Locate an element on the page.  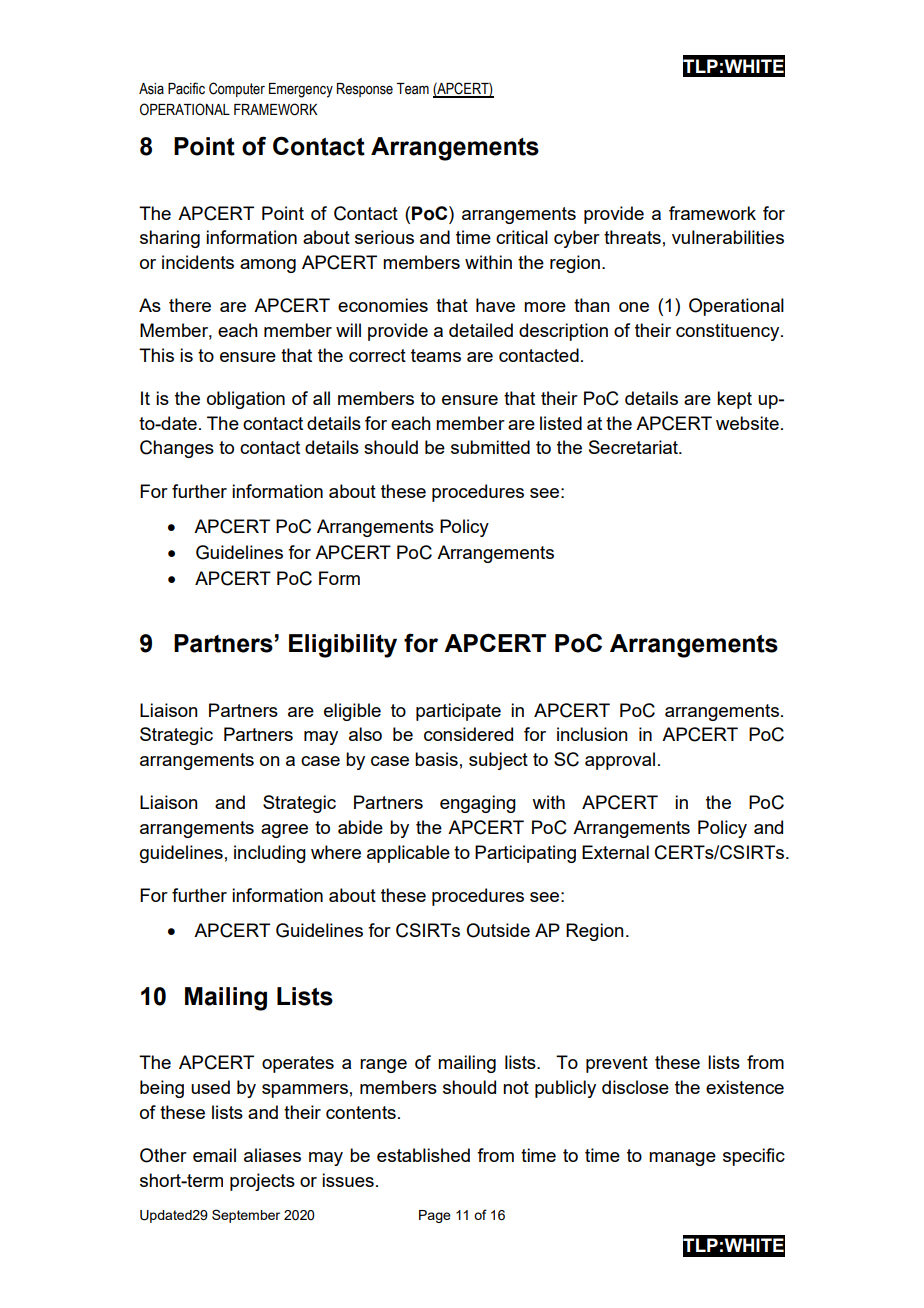
email is located at coordinates (214, 1155).
